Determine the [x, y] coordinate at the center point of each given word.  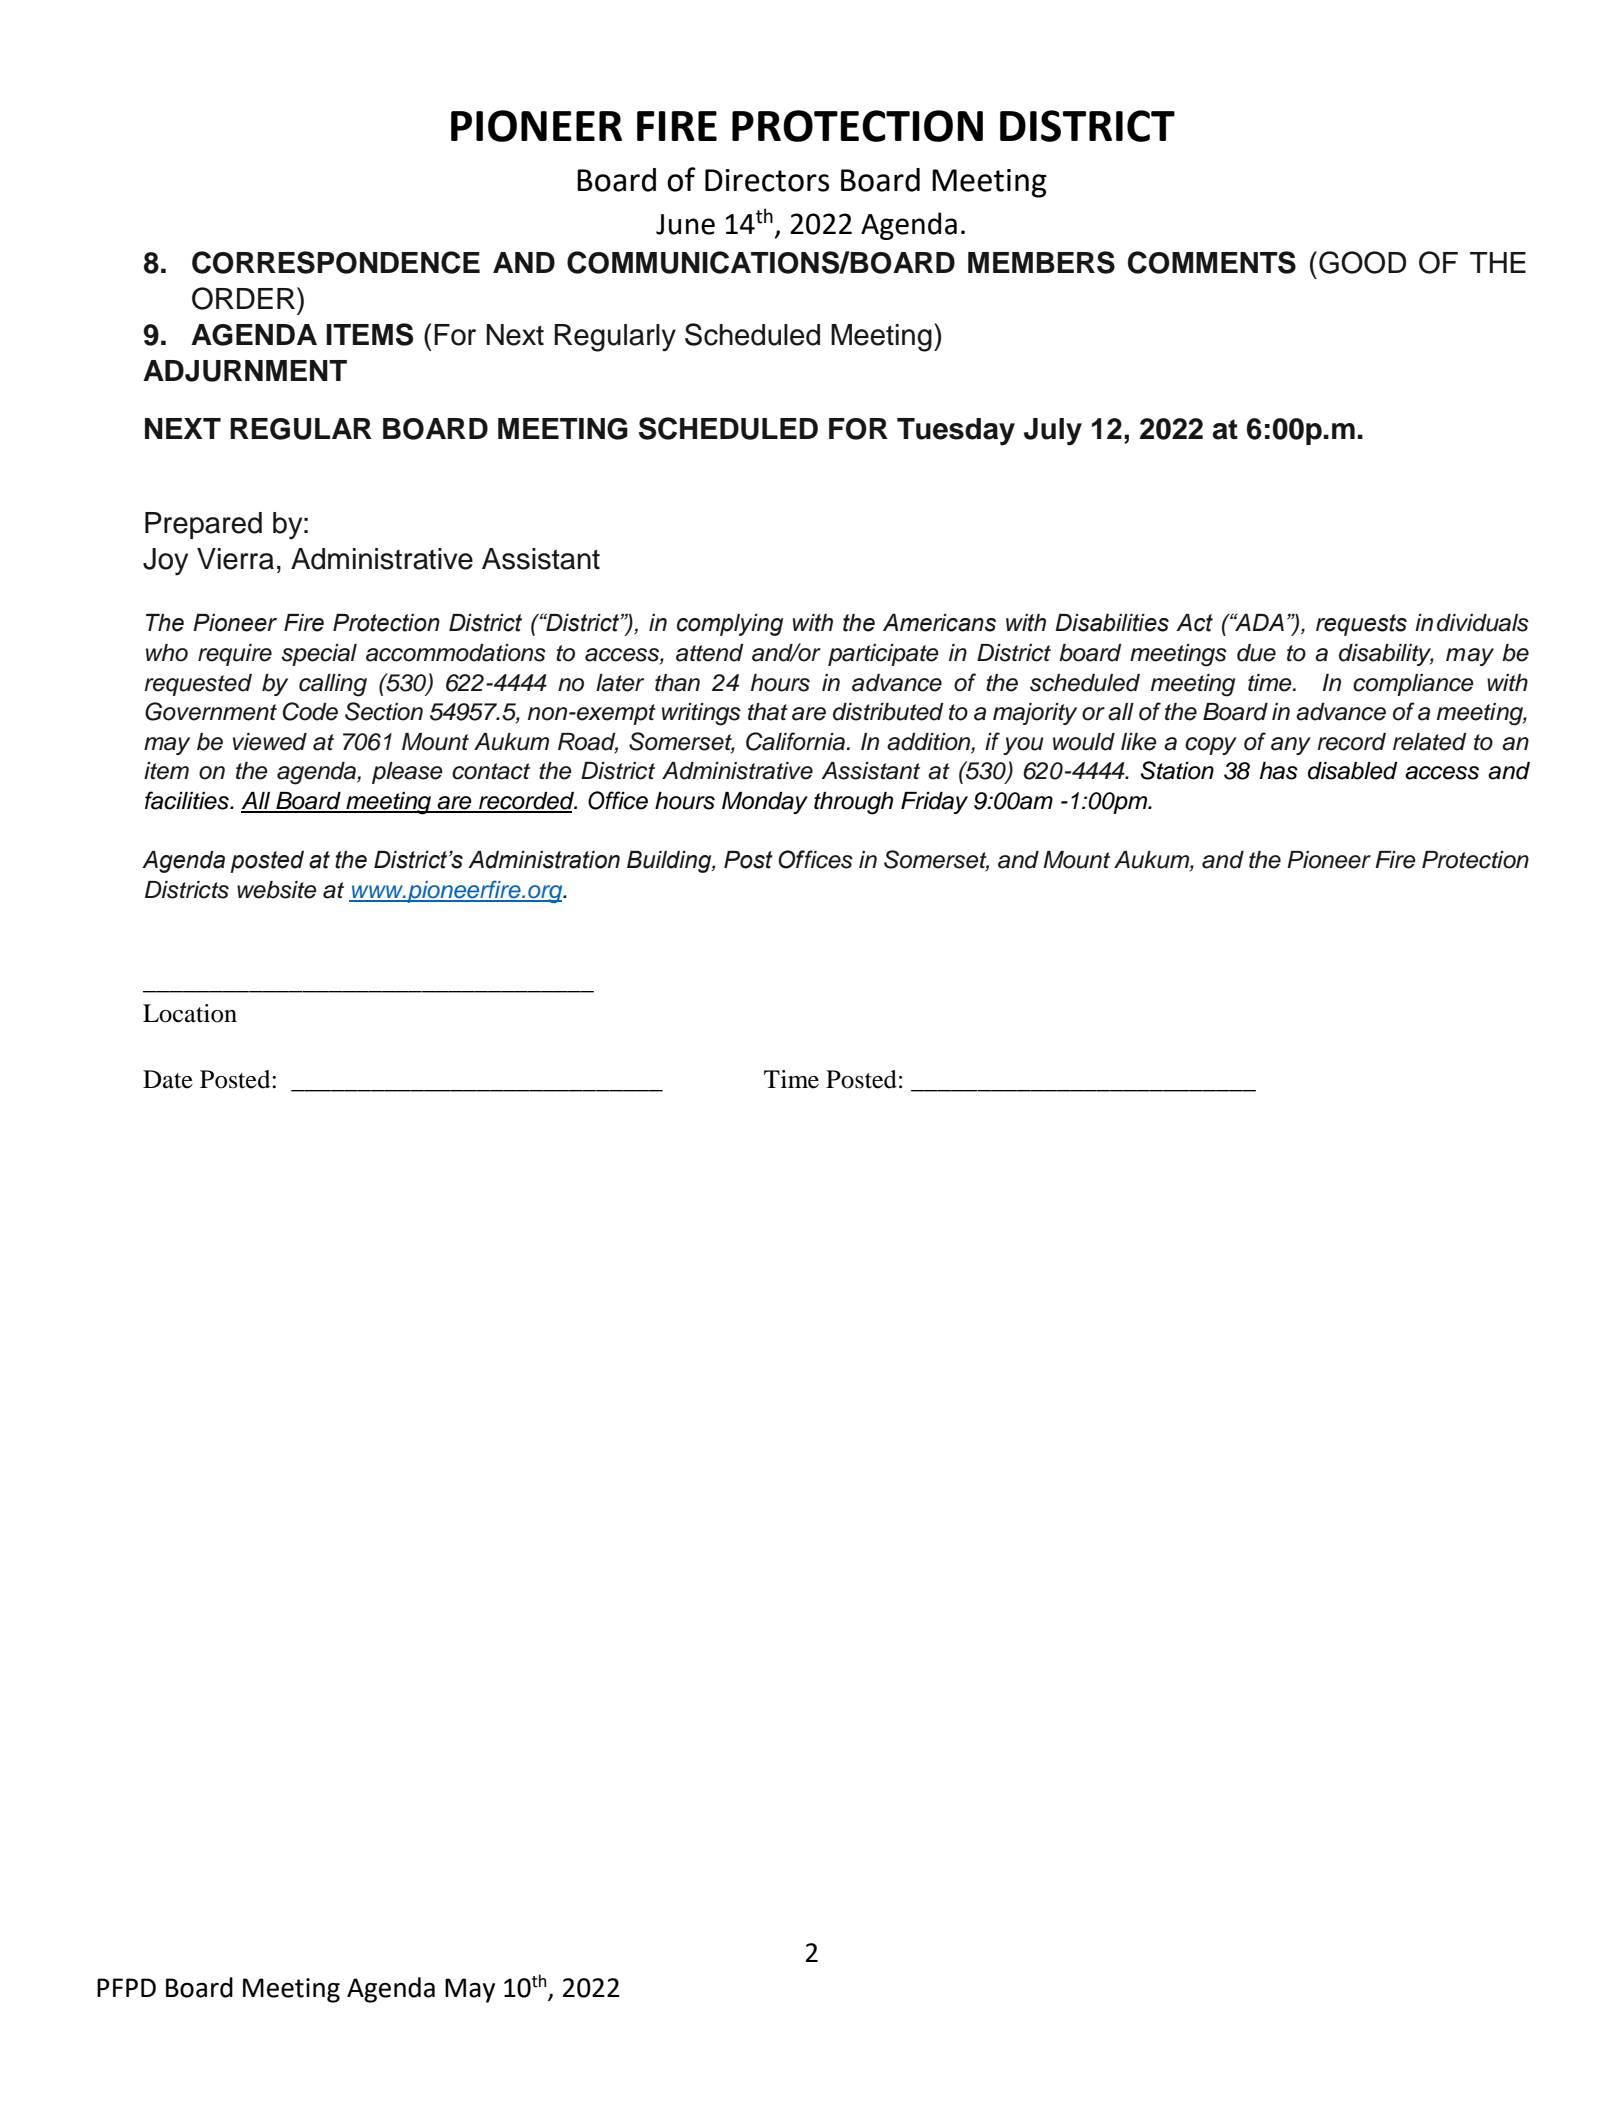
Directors [767, 180]
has [1279, 771]
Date [168, 1079]
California [796, 741]
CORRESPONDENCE [336, 262]
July [1053, 432]
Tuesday [956, 432]
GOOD [1362, 262]
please [407, 773]
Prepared [203, 525]
